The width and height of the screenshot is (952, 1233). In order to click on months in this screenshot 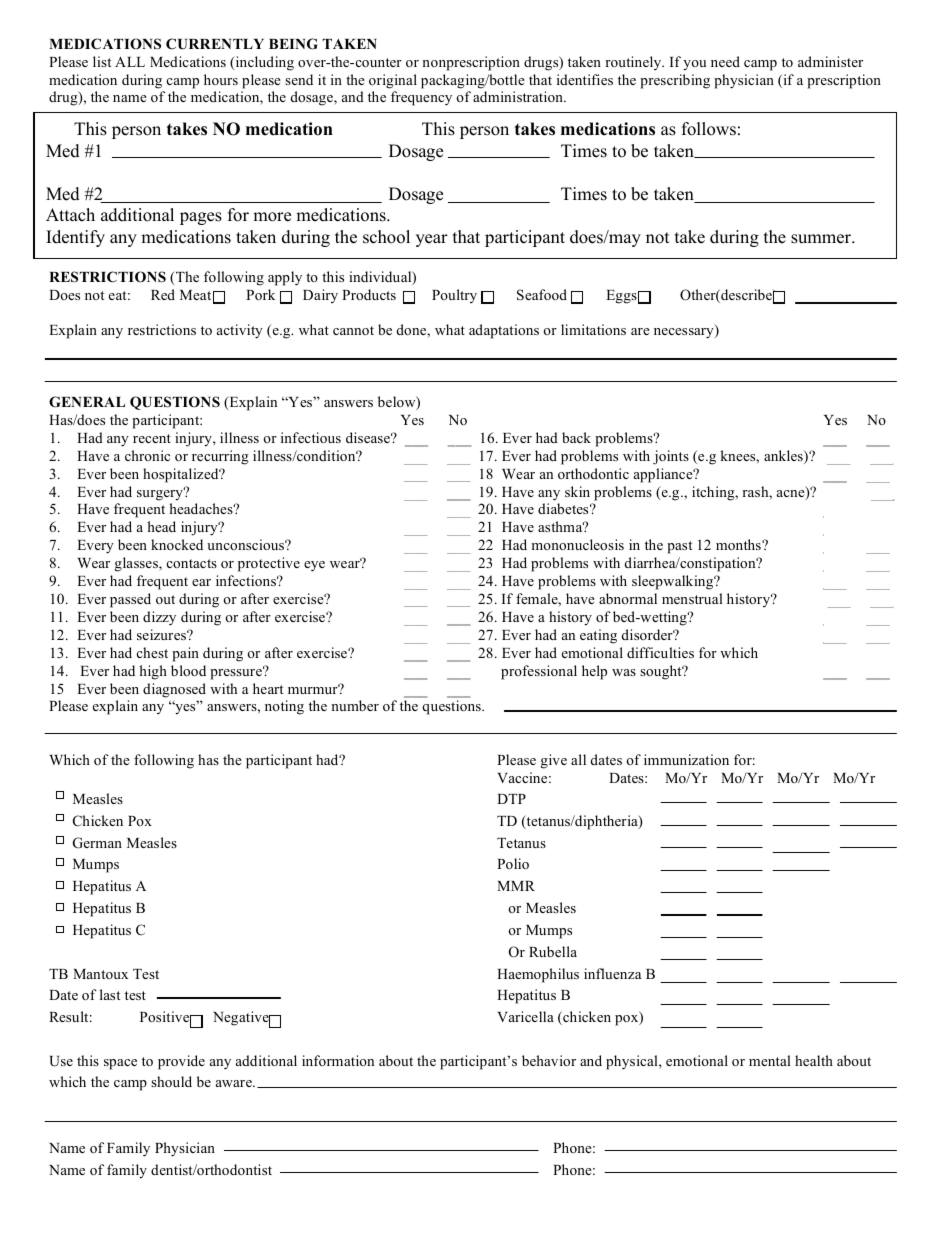, I will do `click(739, 544)`.
